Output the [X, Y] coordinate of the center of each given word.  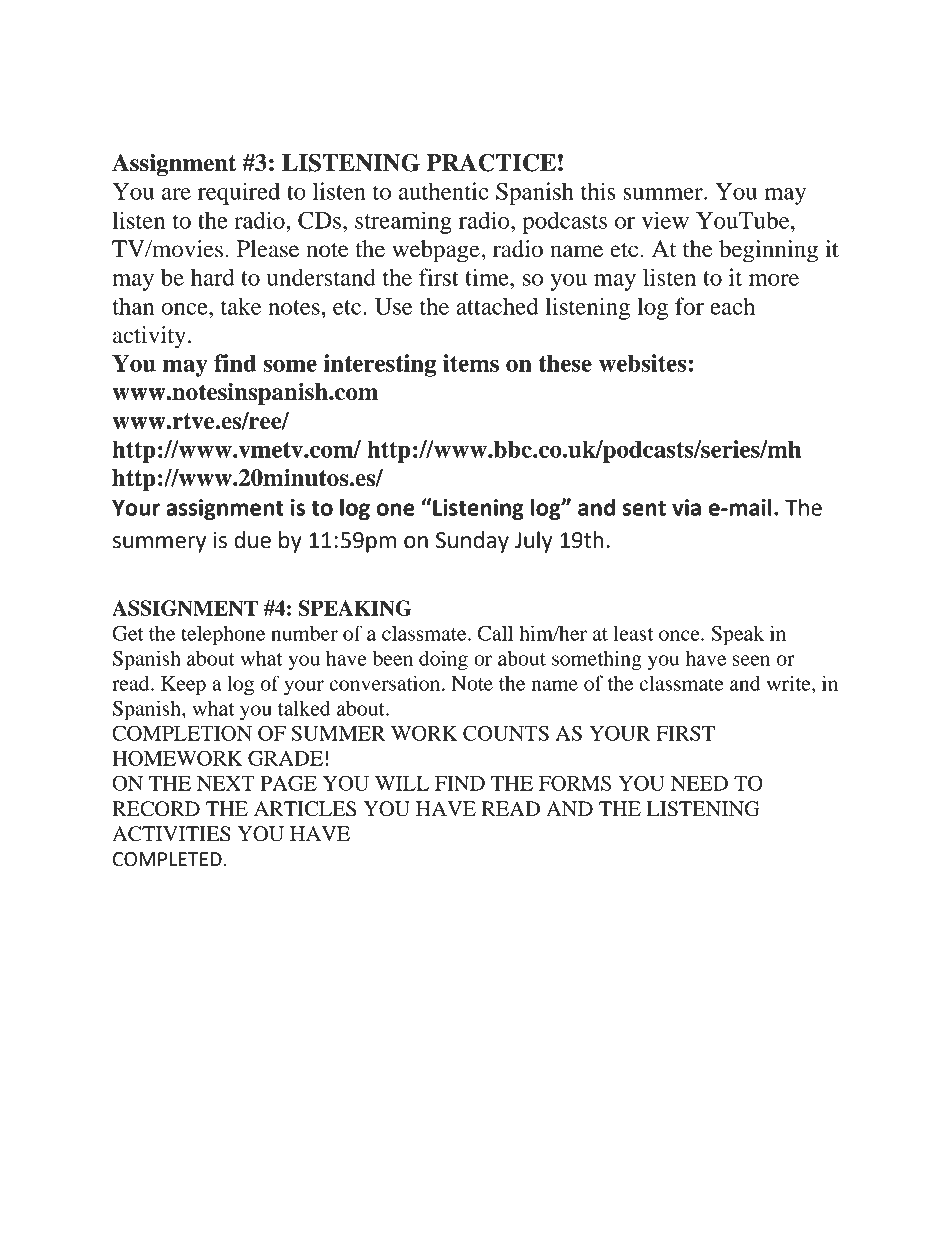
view [665, 220]
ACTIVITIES [171, 834]
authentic [443, 191]
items [471, 363]
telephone [223, 635]
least [633, 633]
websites [642, 363]
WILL [402, 783]
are [176, 194]
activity [149, 337]
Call [495, 633]
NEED [699, 783]
